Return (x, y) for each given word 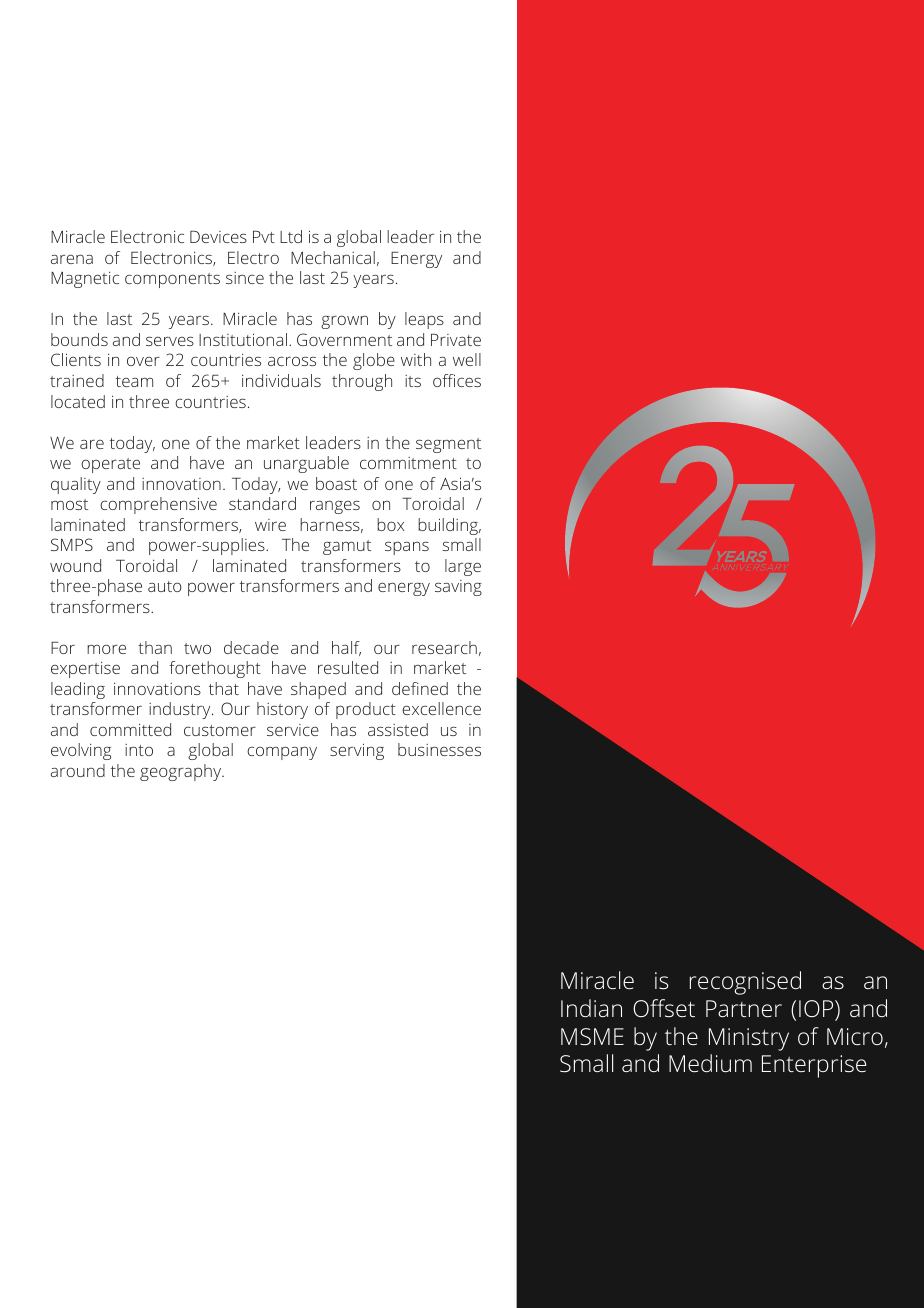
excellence (441, 708)
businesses (439, 749)
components (172, 280)
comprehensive (158, 505)
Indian (591, 1008)
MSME (592, 1036)
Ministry (749, 1039)
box (390, 524)
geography (182, 772)
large (463, 567)
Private (456, 340)
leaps (424, 320)
